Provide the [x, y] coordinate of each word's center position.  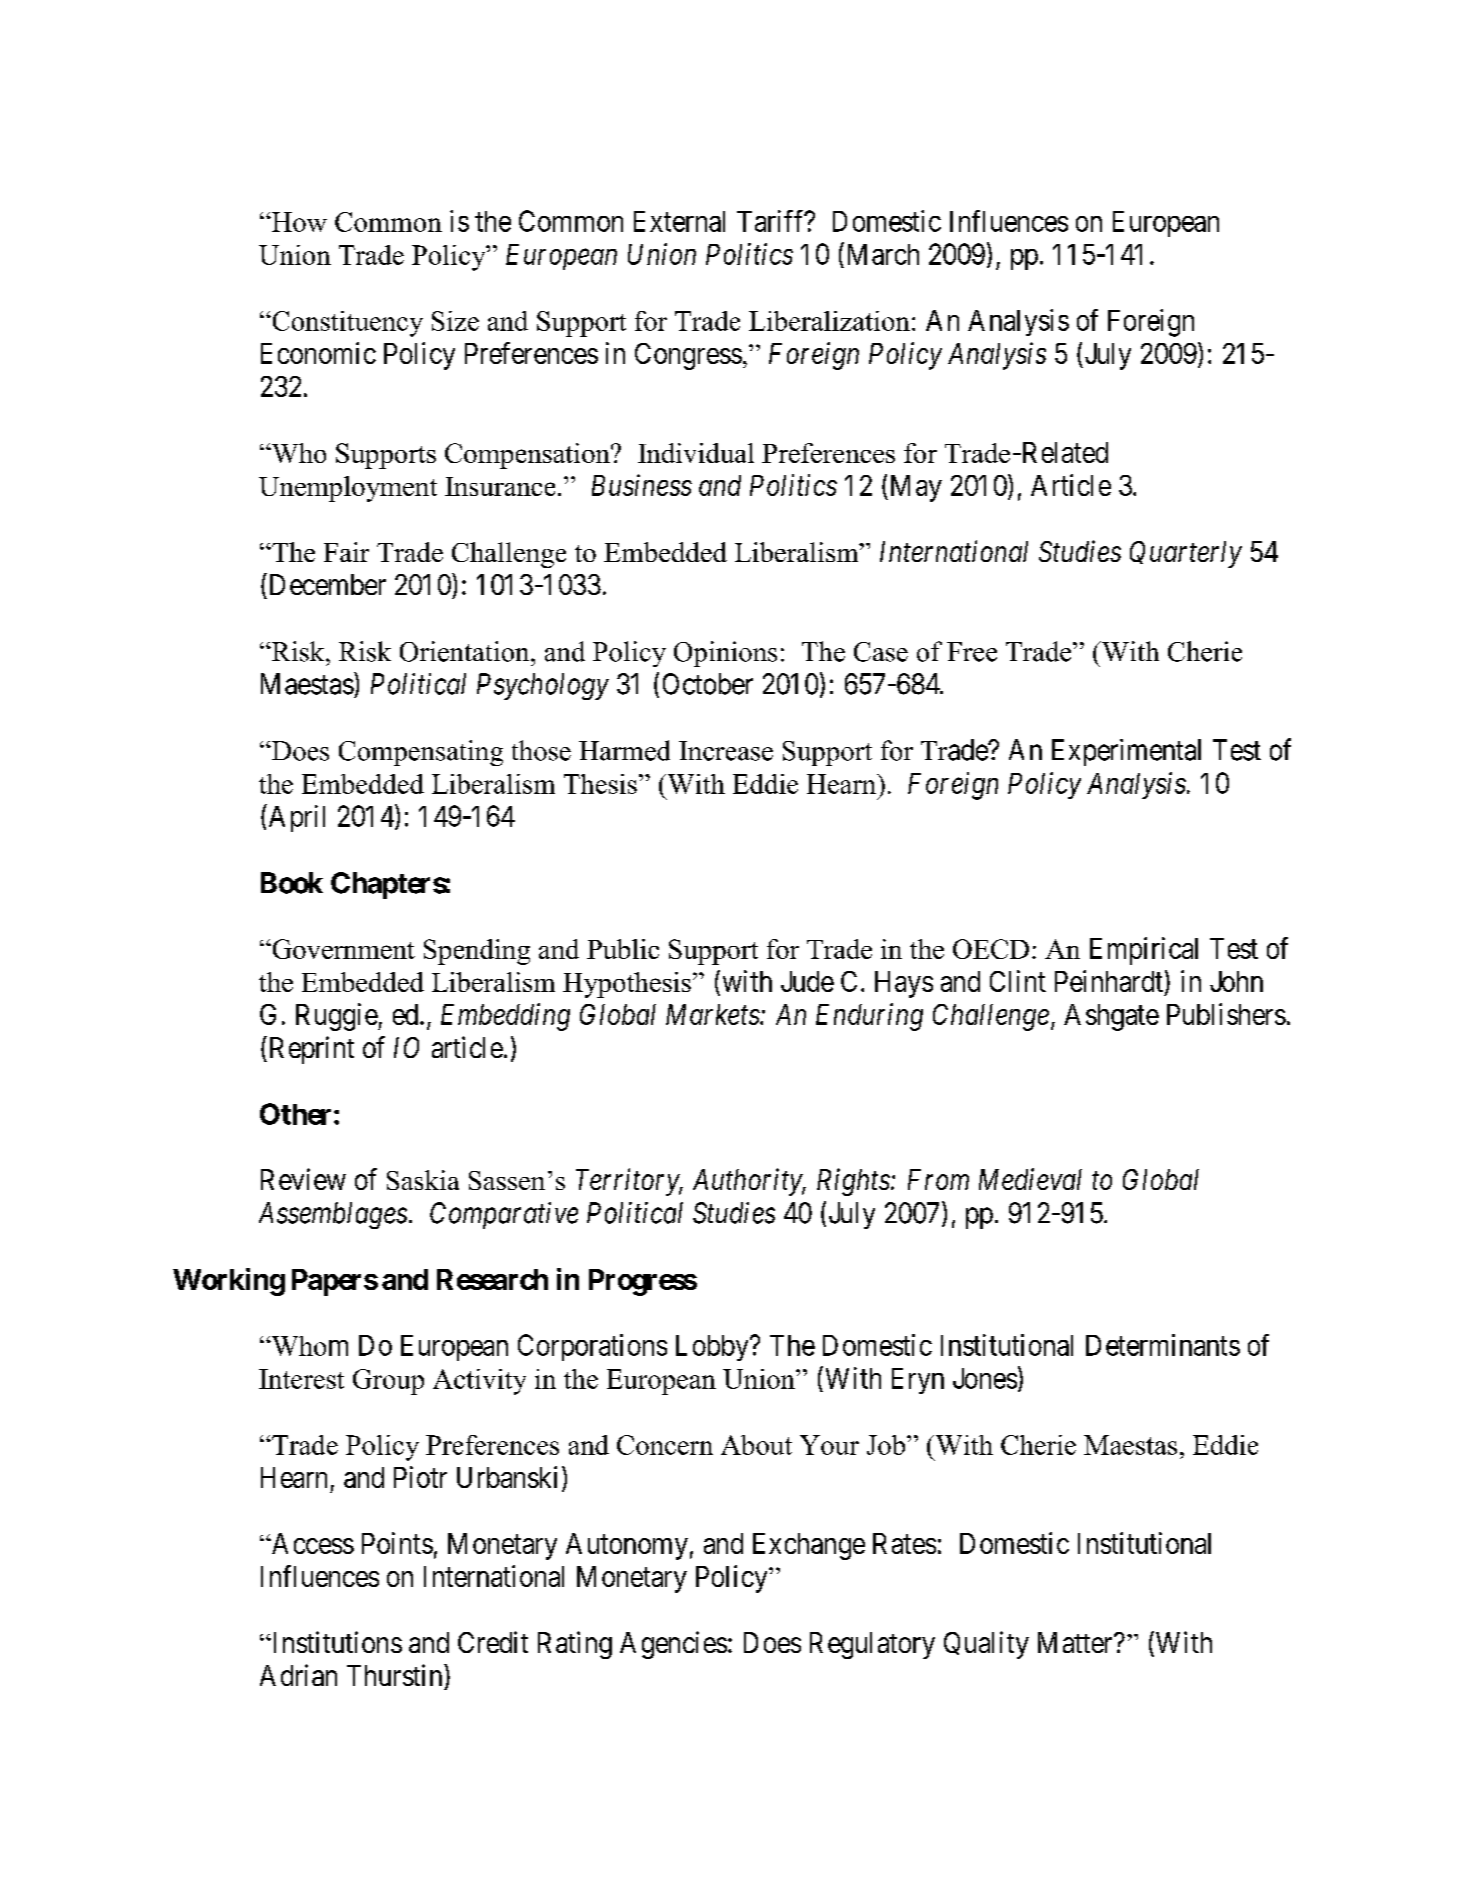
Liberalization [829, 321]
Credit [493, 1642]
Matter [1076, 1642]
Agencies [673, 1645]
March [883, 254]
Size [455, 321]
